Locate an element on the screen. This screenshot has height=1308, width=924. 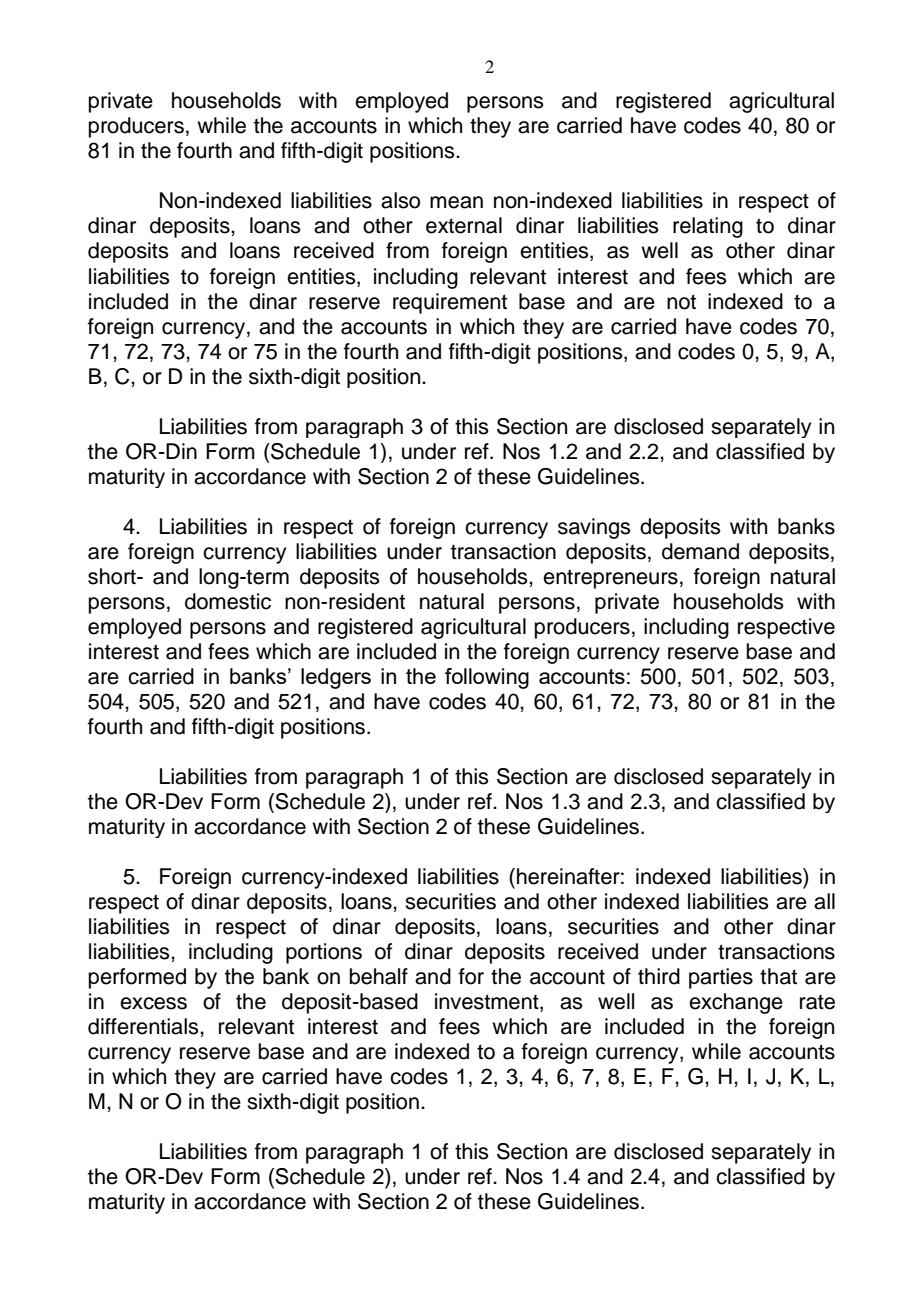
demand is located at coordinates (700, 551).
